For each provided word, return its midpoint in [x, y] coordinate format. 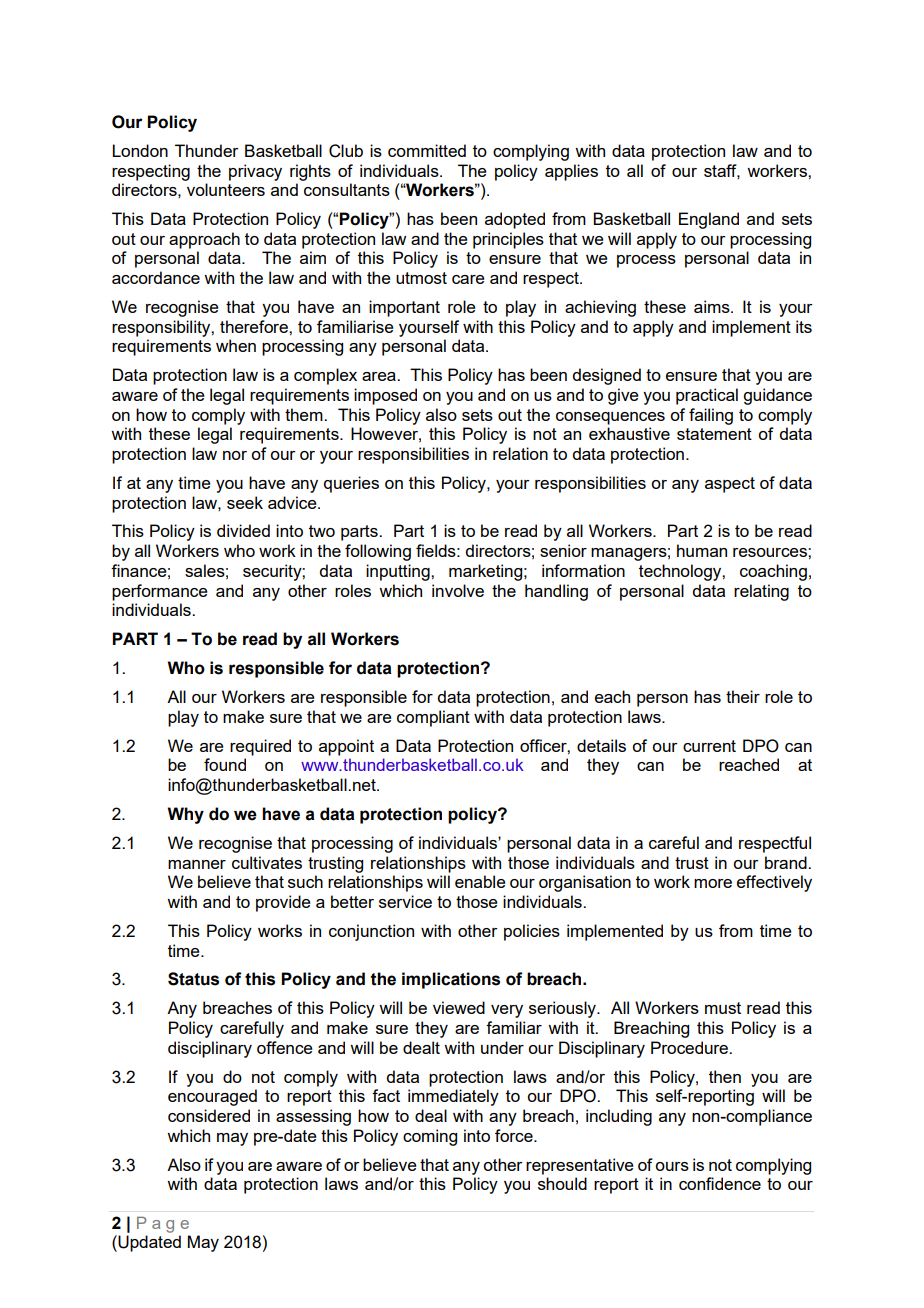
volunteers [226, 189]
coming [430, 1137]
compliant [433, 718]
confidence [720, 1183]
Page [163, 1225]
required [260, 747]
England [709, 220]
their [743, 696]
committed [427, 150]
